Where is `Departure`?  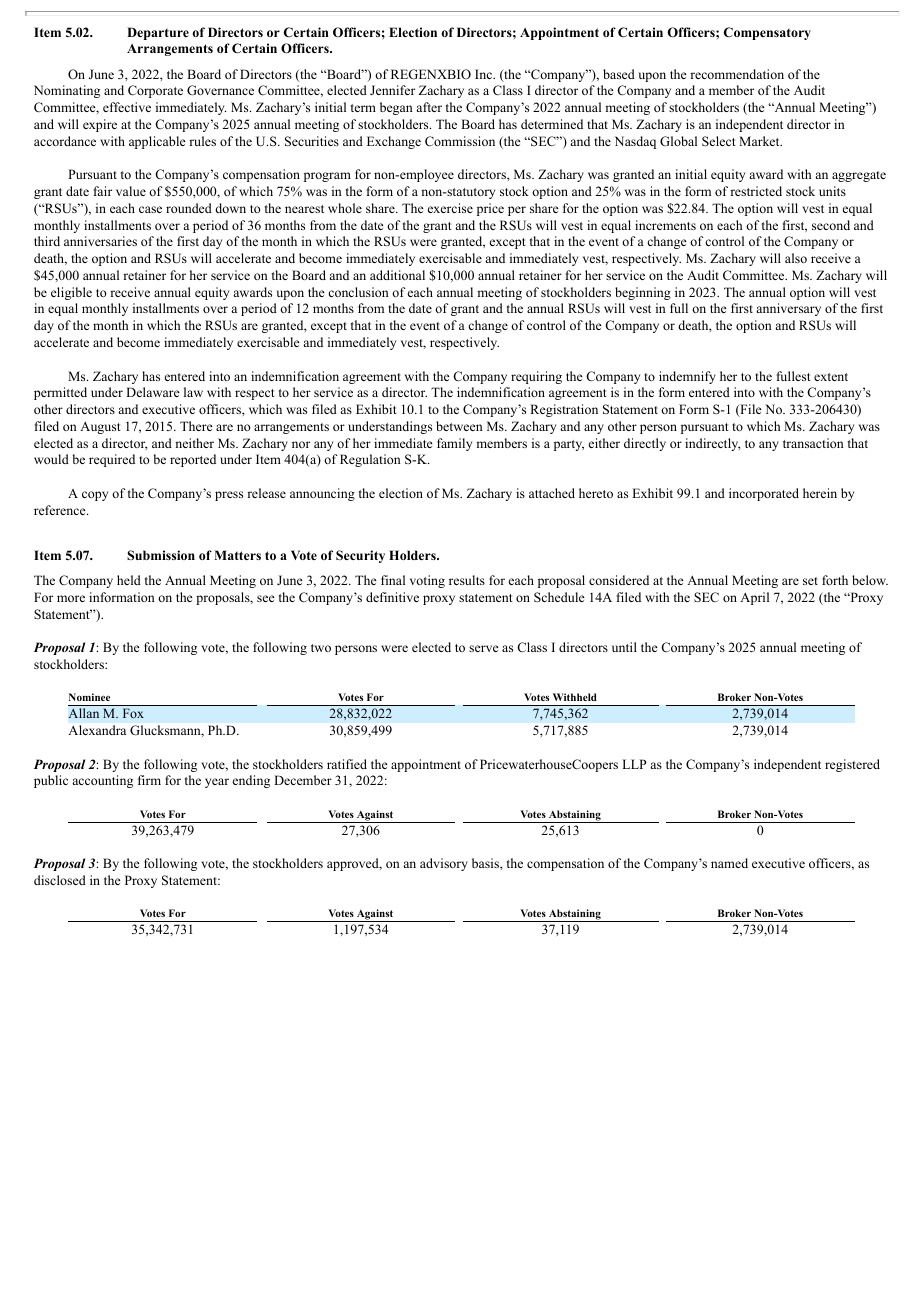
Departure is located at coordinates (158, 33).
